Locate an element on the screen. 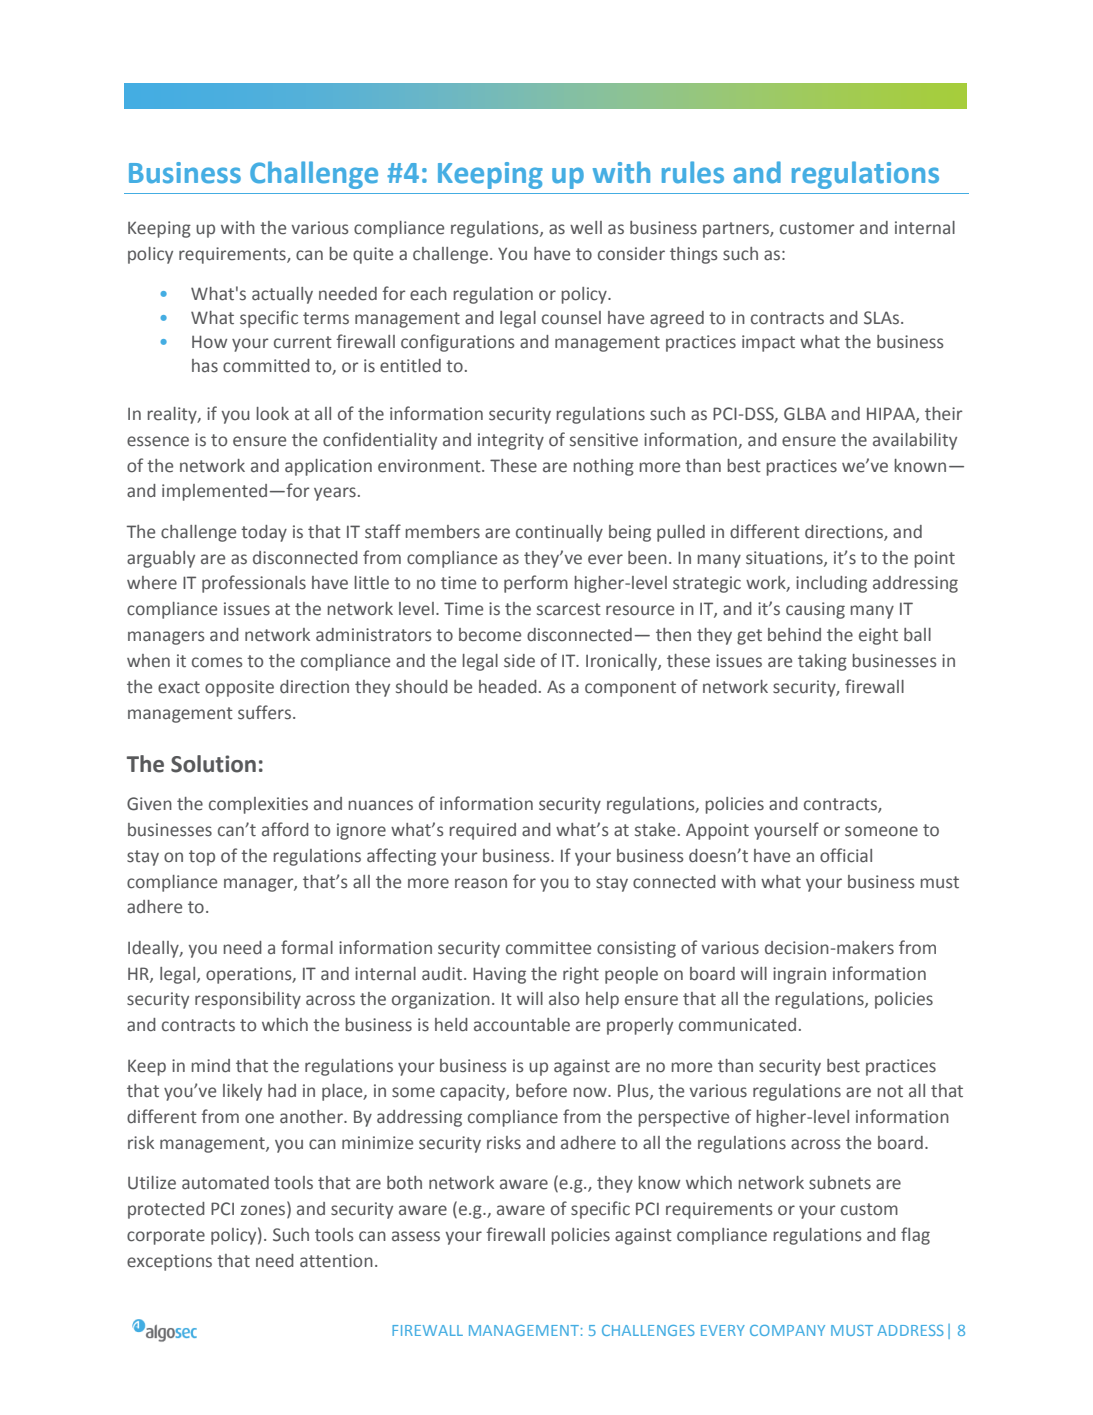 The height and width of the screenshot is (1415, 1093). committee is located at coordinates (548, 948).
